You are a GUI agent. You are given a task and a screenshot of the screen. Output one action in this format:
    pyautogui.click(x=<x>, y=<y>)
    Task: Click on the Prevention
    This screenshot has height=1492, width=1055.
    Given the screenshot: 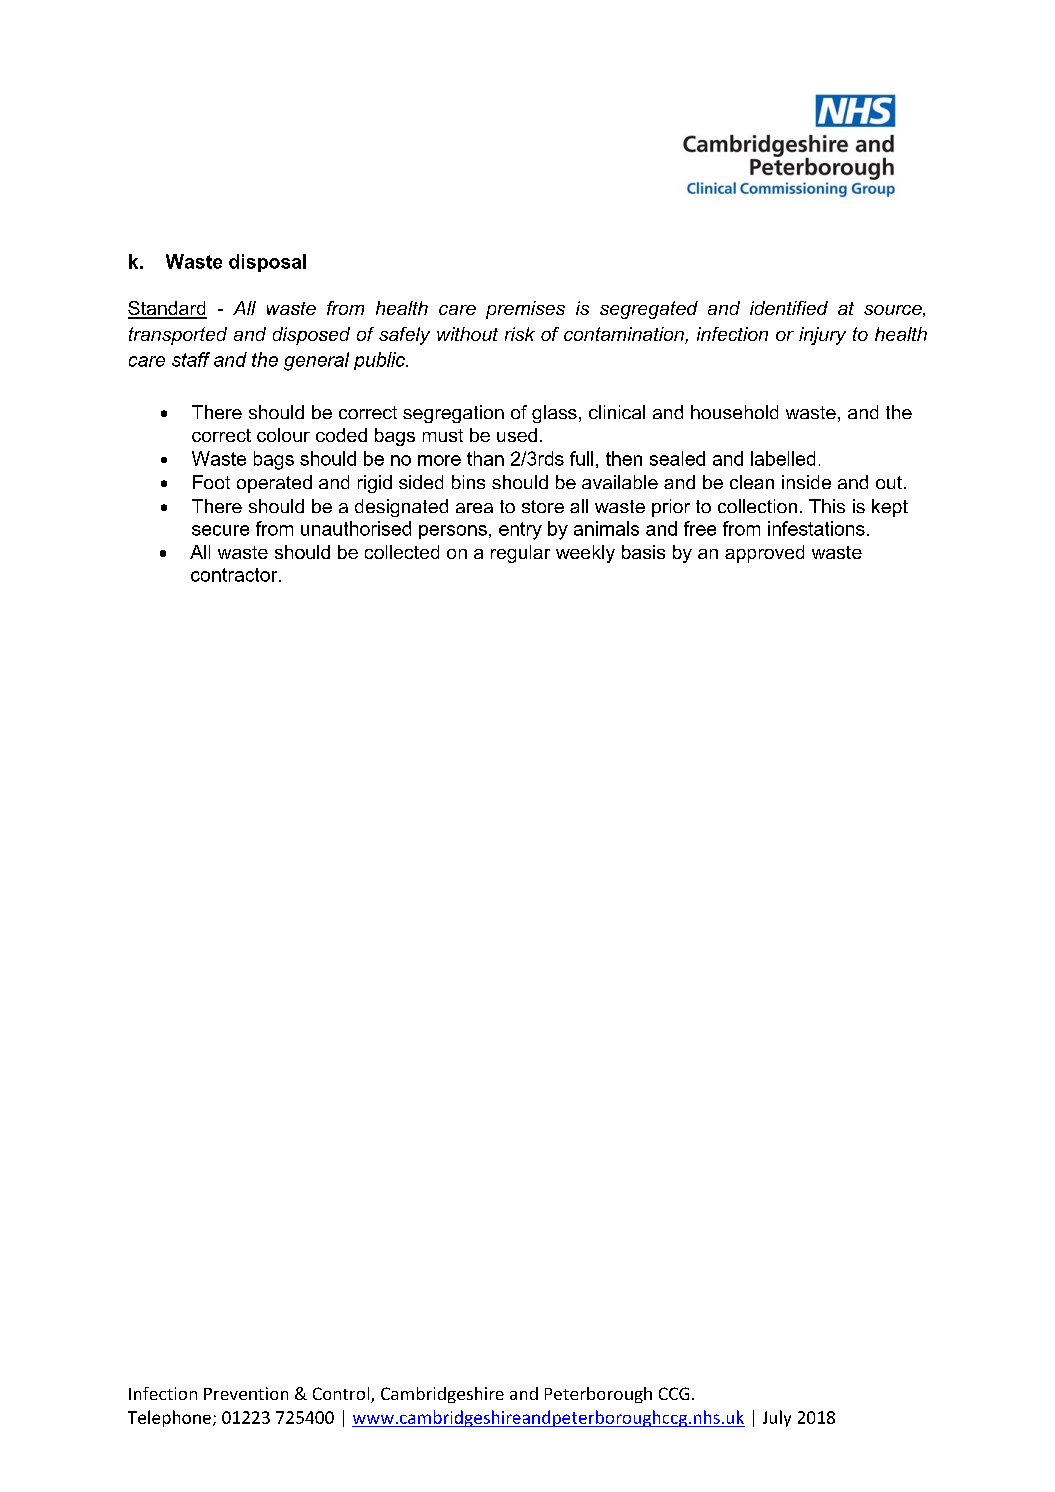 What is the action you would take?
    pyautogui.click(x=246, y=1393)
